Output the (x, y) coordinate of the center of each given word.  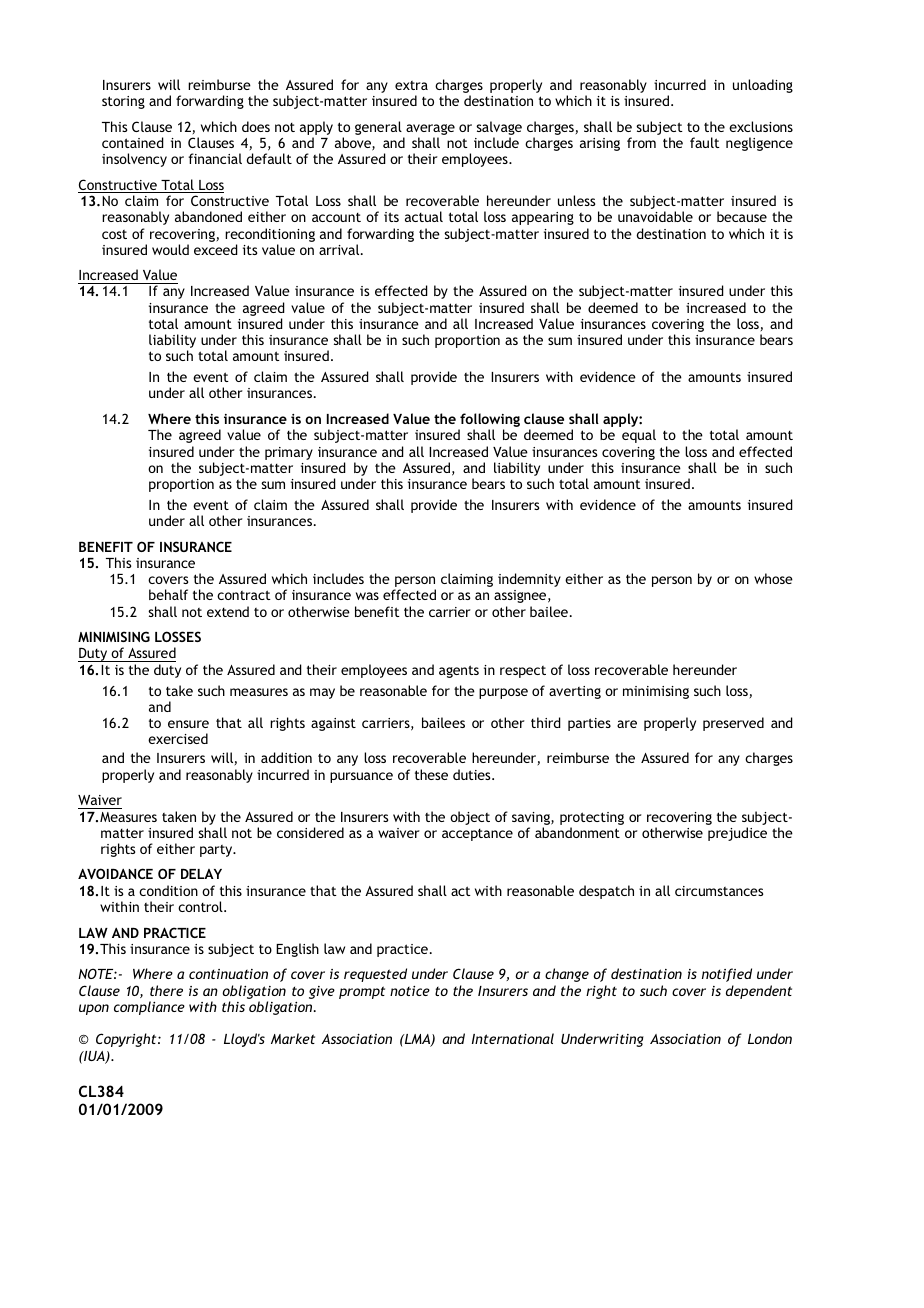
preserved (733, 724)
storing (123, 102)
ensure (188, 724)
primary (289, 453)
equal (639, 436)
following (489, 421)
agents (459, 671)
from (641, 142)
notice (410, 991)
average (430, 129)
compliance (149, 1008)
